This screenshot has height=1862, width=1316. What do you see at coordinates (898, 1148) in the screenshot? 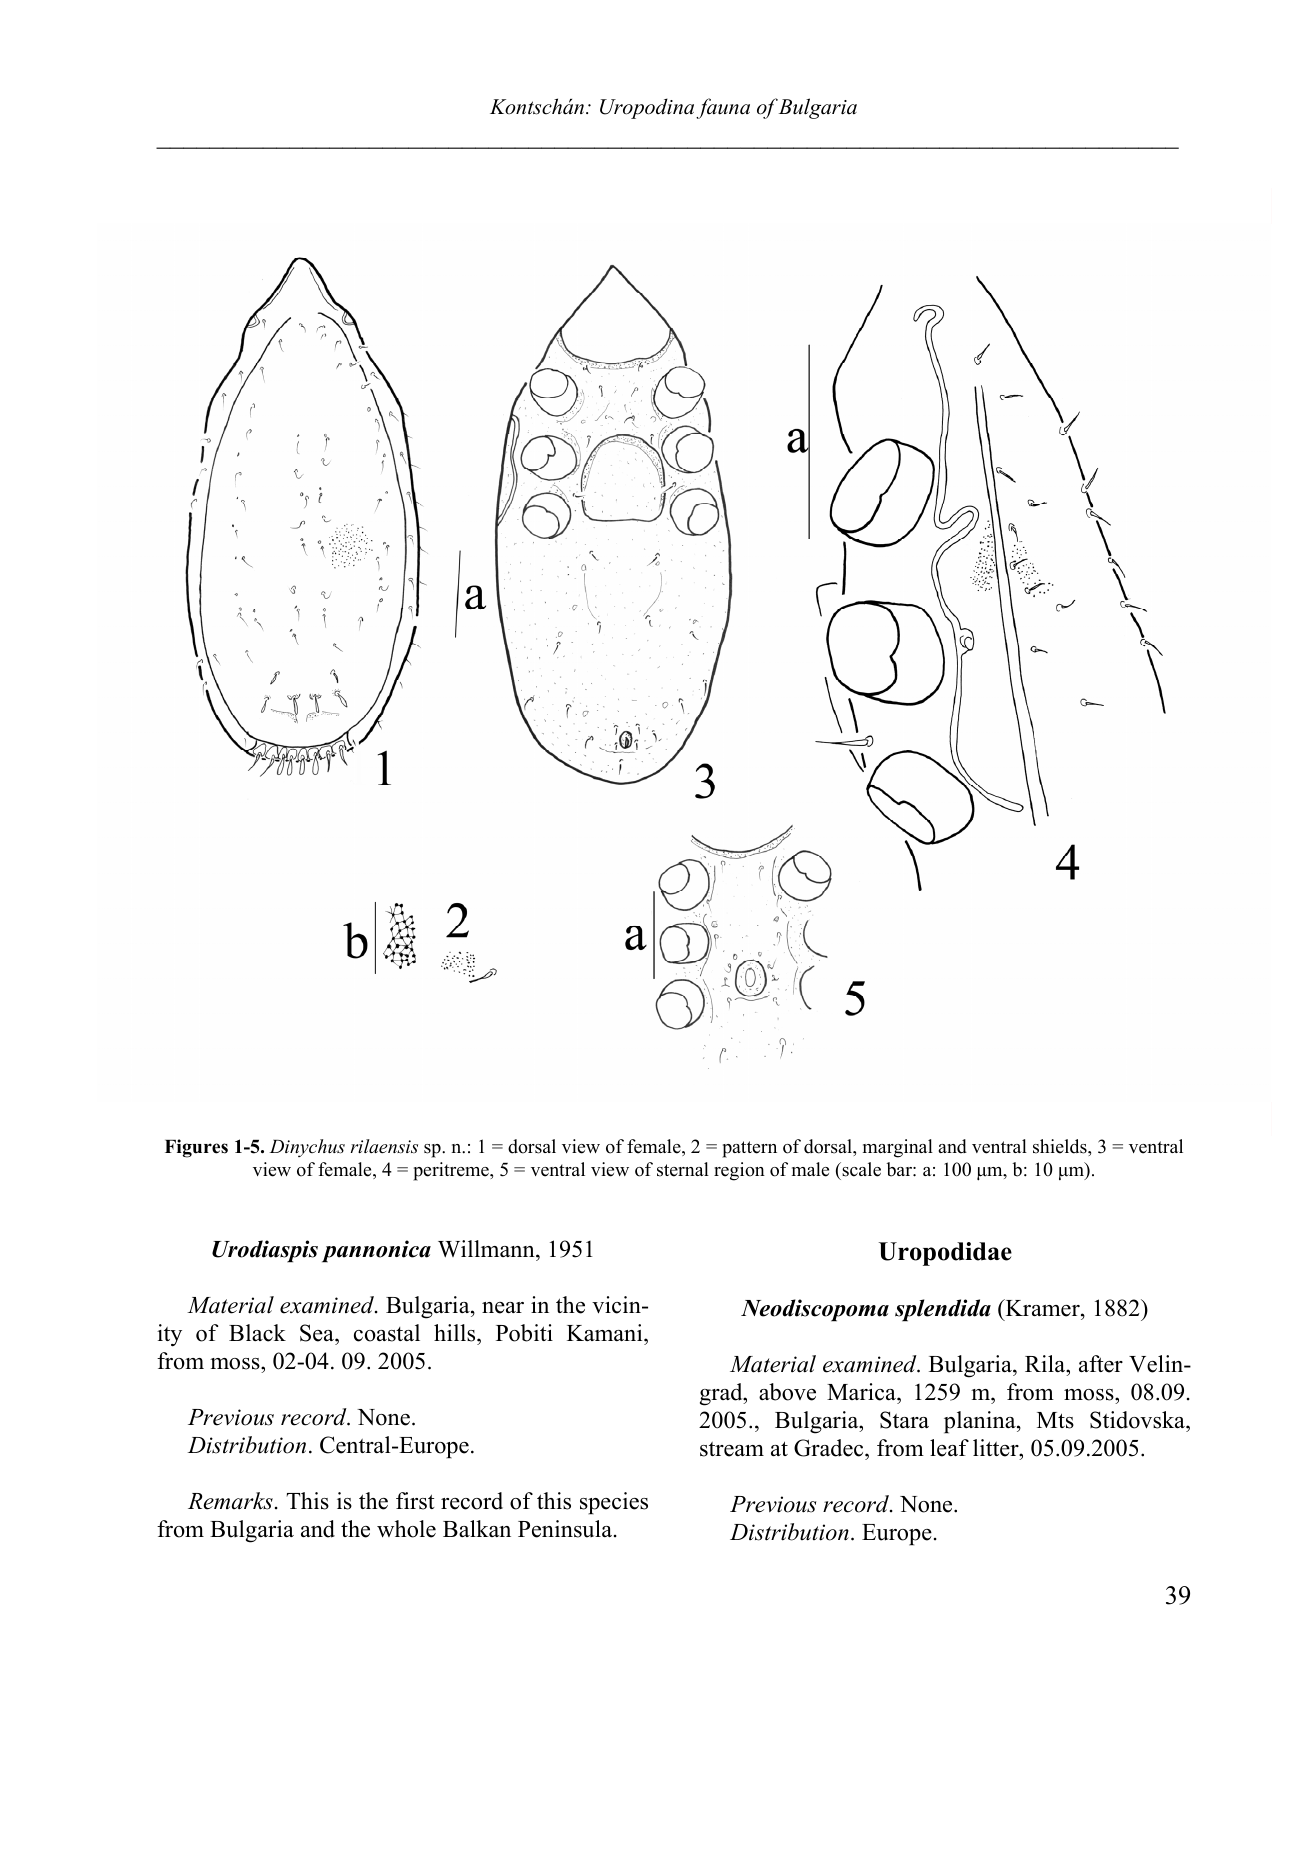
I see `marginal` at bounding box center [898, 1148].
